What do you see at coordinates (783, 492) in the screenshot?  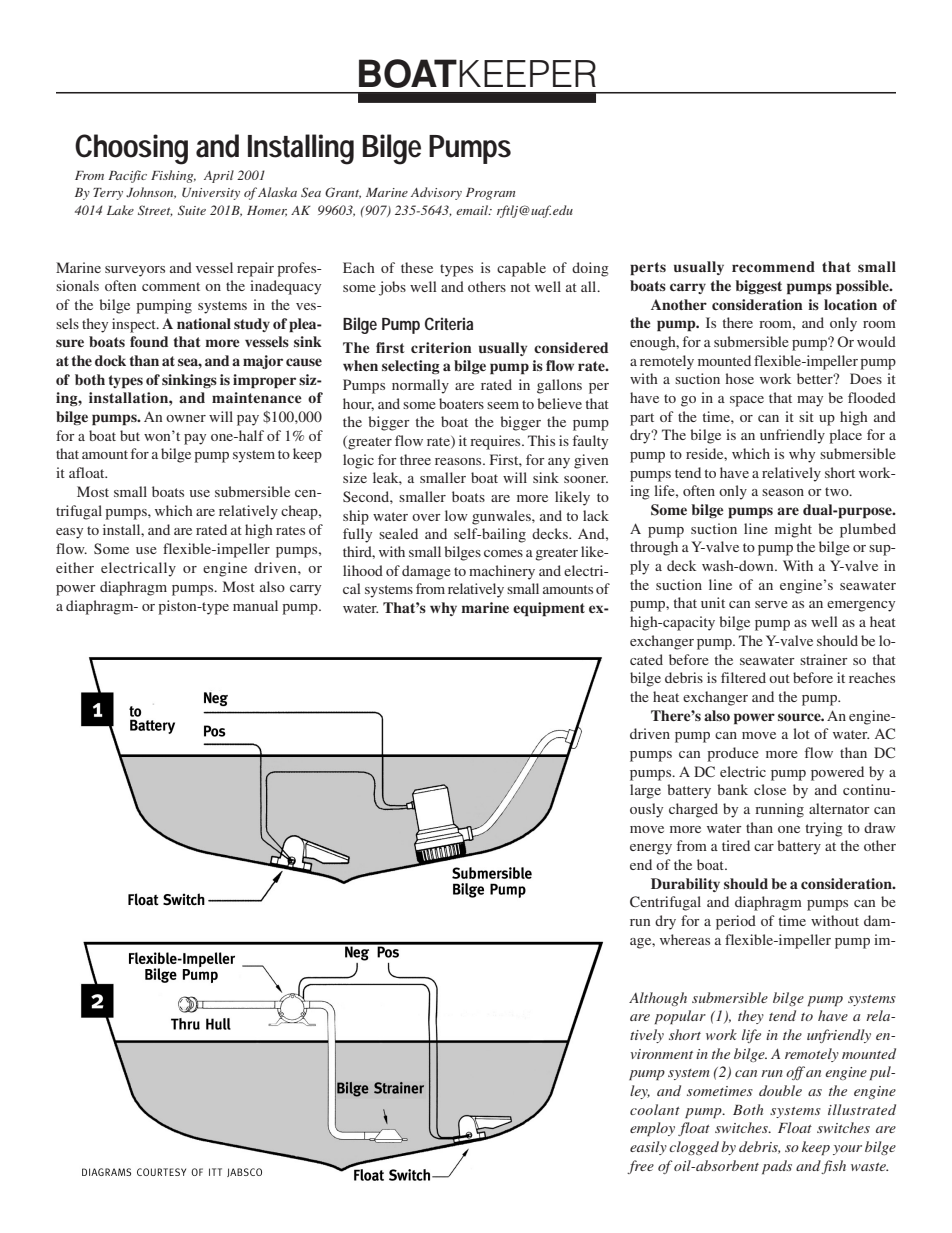 I see `season` at bounding box center [783, 492].
